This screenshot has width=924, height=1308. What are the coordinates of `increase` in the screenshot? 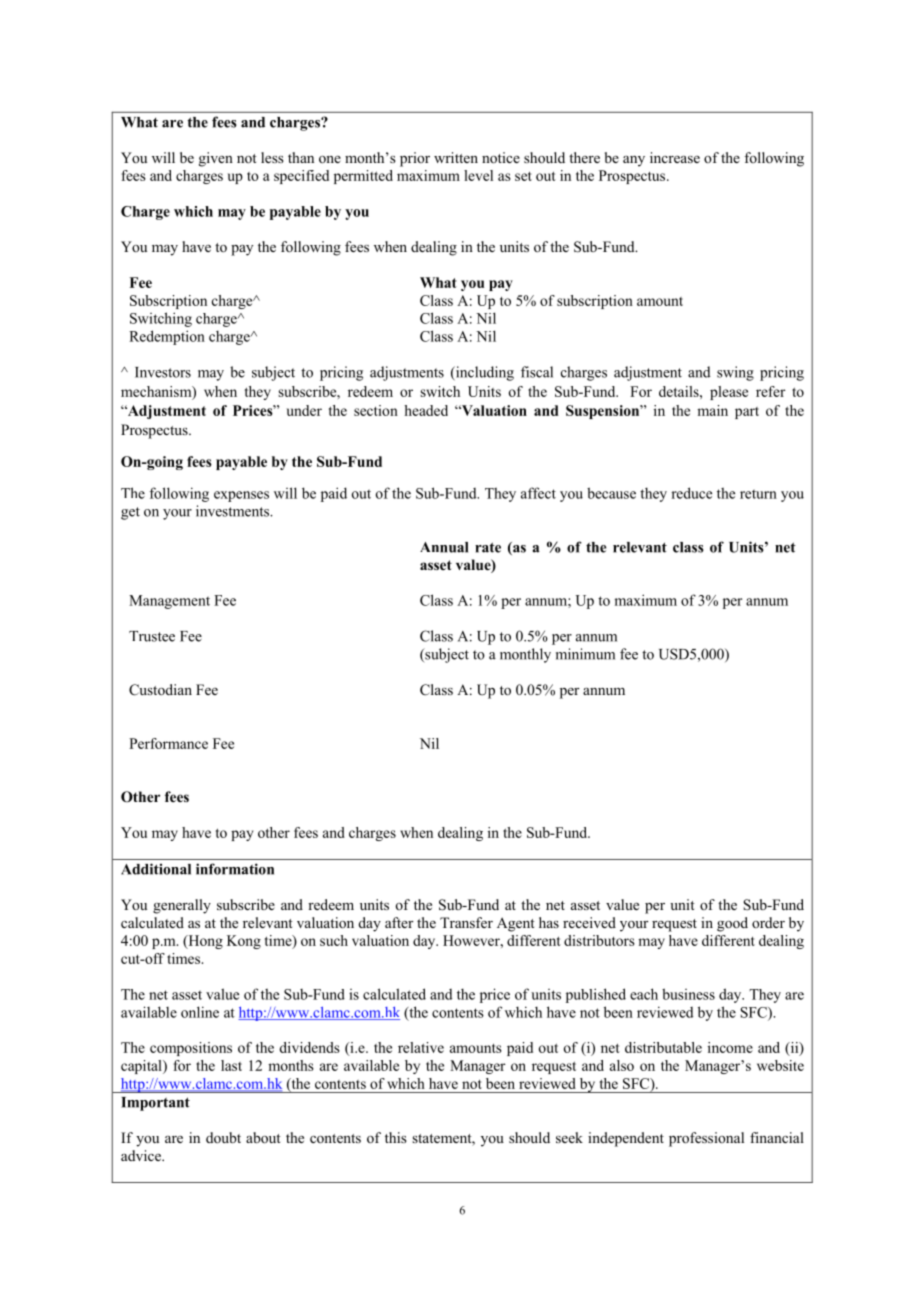 It's located at (675, 157).
